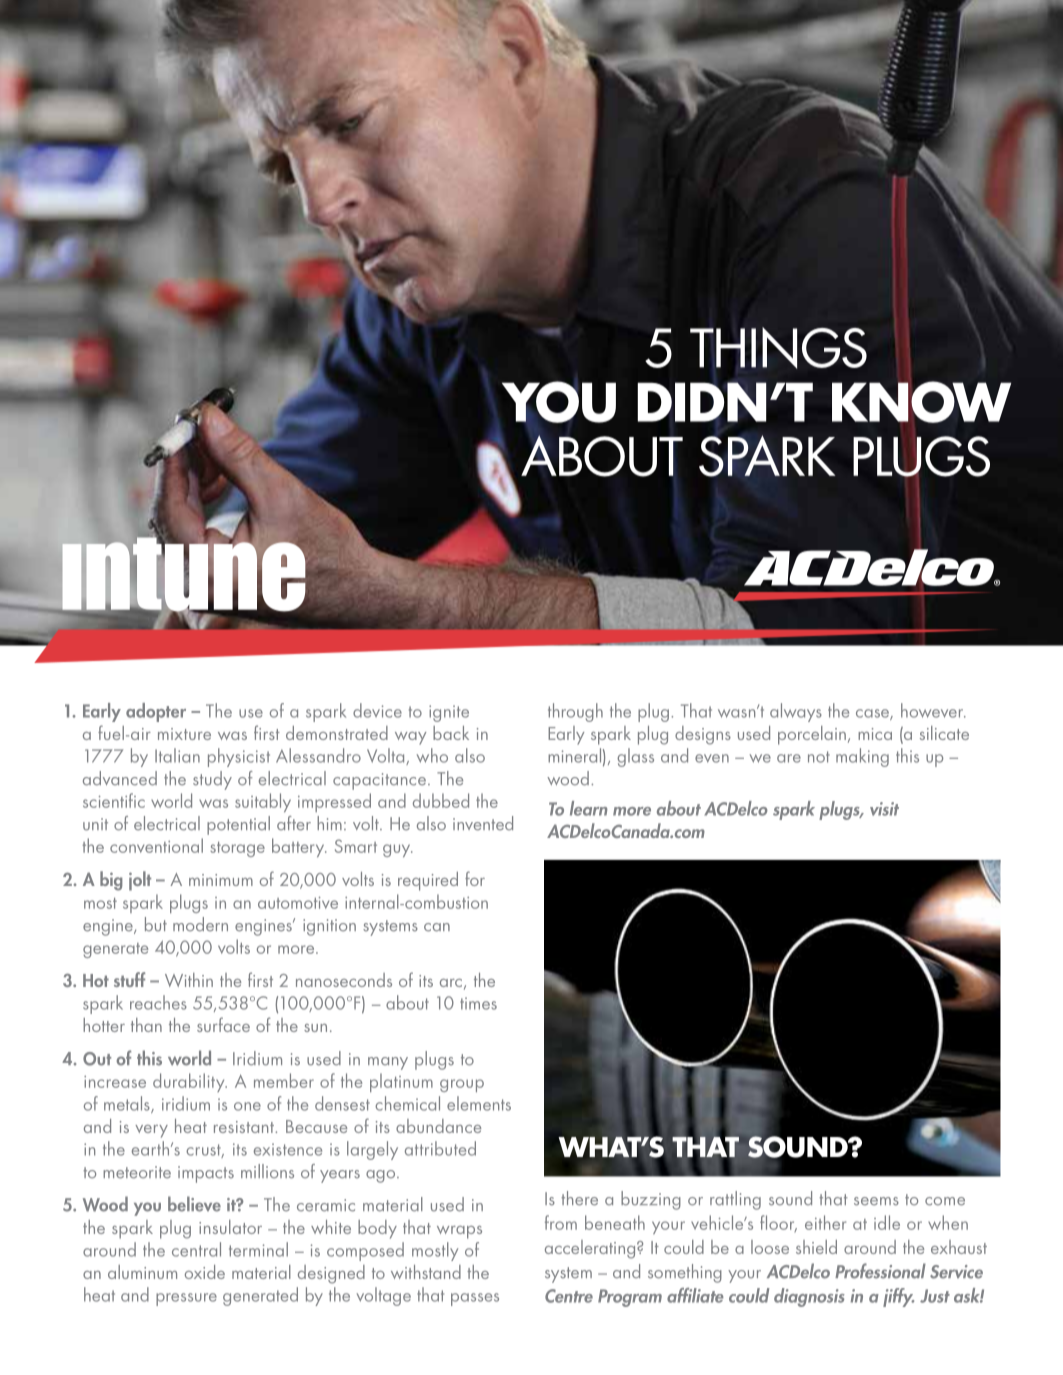 Image resolution: width=1063 pixels, height=1375 pixels. I want to click on THINGS, so click(778, 348).
